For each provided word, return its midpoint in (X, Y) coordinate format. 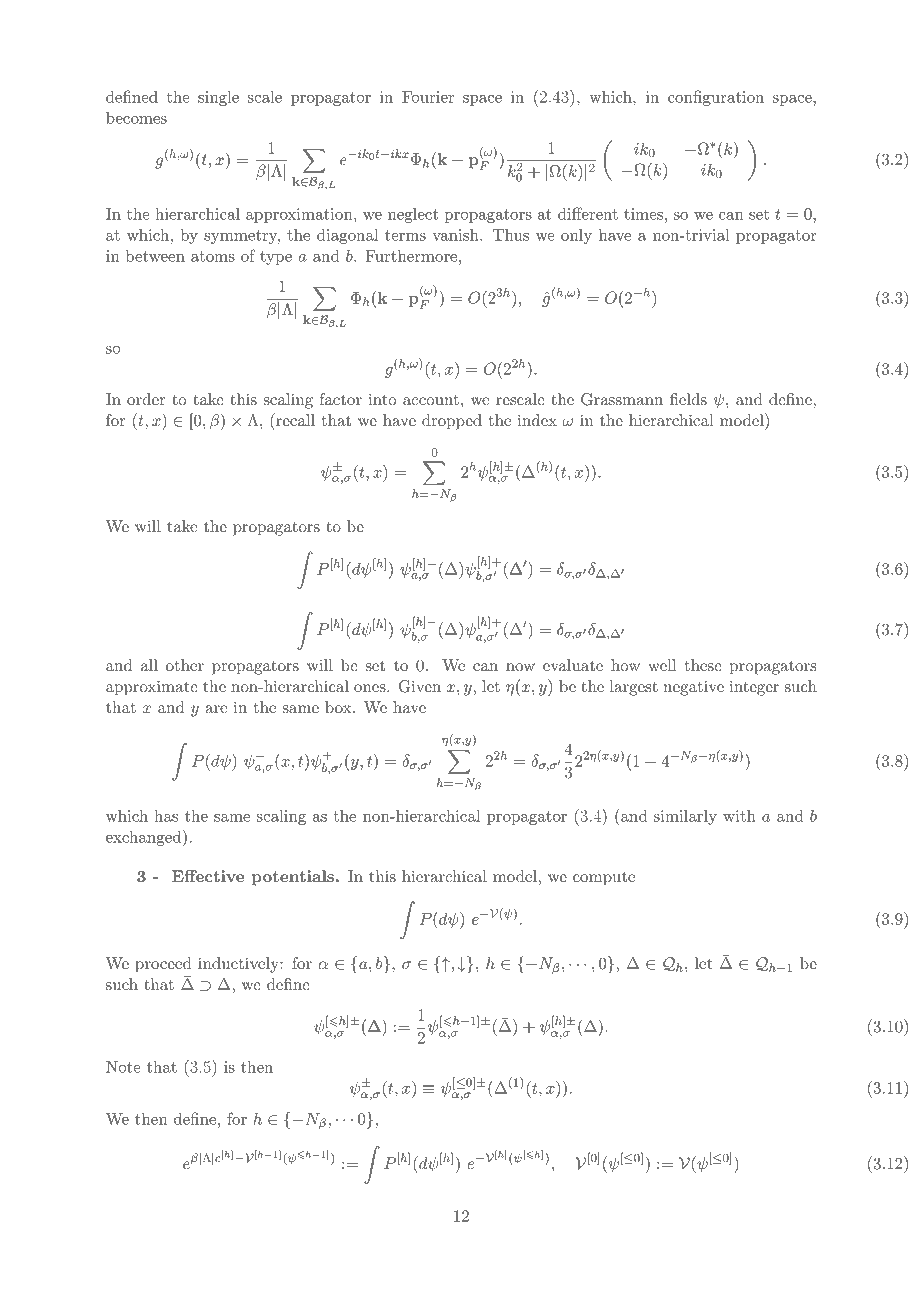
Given (420, 686)
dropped (452, 422)
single (218, 98)
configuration (716, 98)
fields (688, 399)
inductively (239, 965)
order (146, 399)
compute (604, 879)
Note (123, 1067)
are (216, 709)
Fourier (428, 97)
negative (694, 688)
